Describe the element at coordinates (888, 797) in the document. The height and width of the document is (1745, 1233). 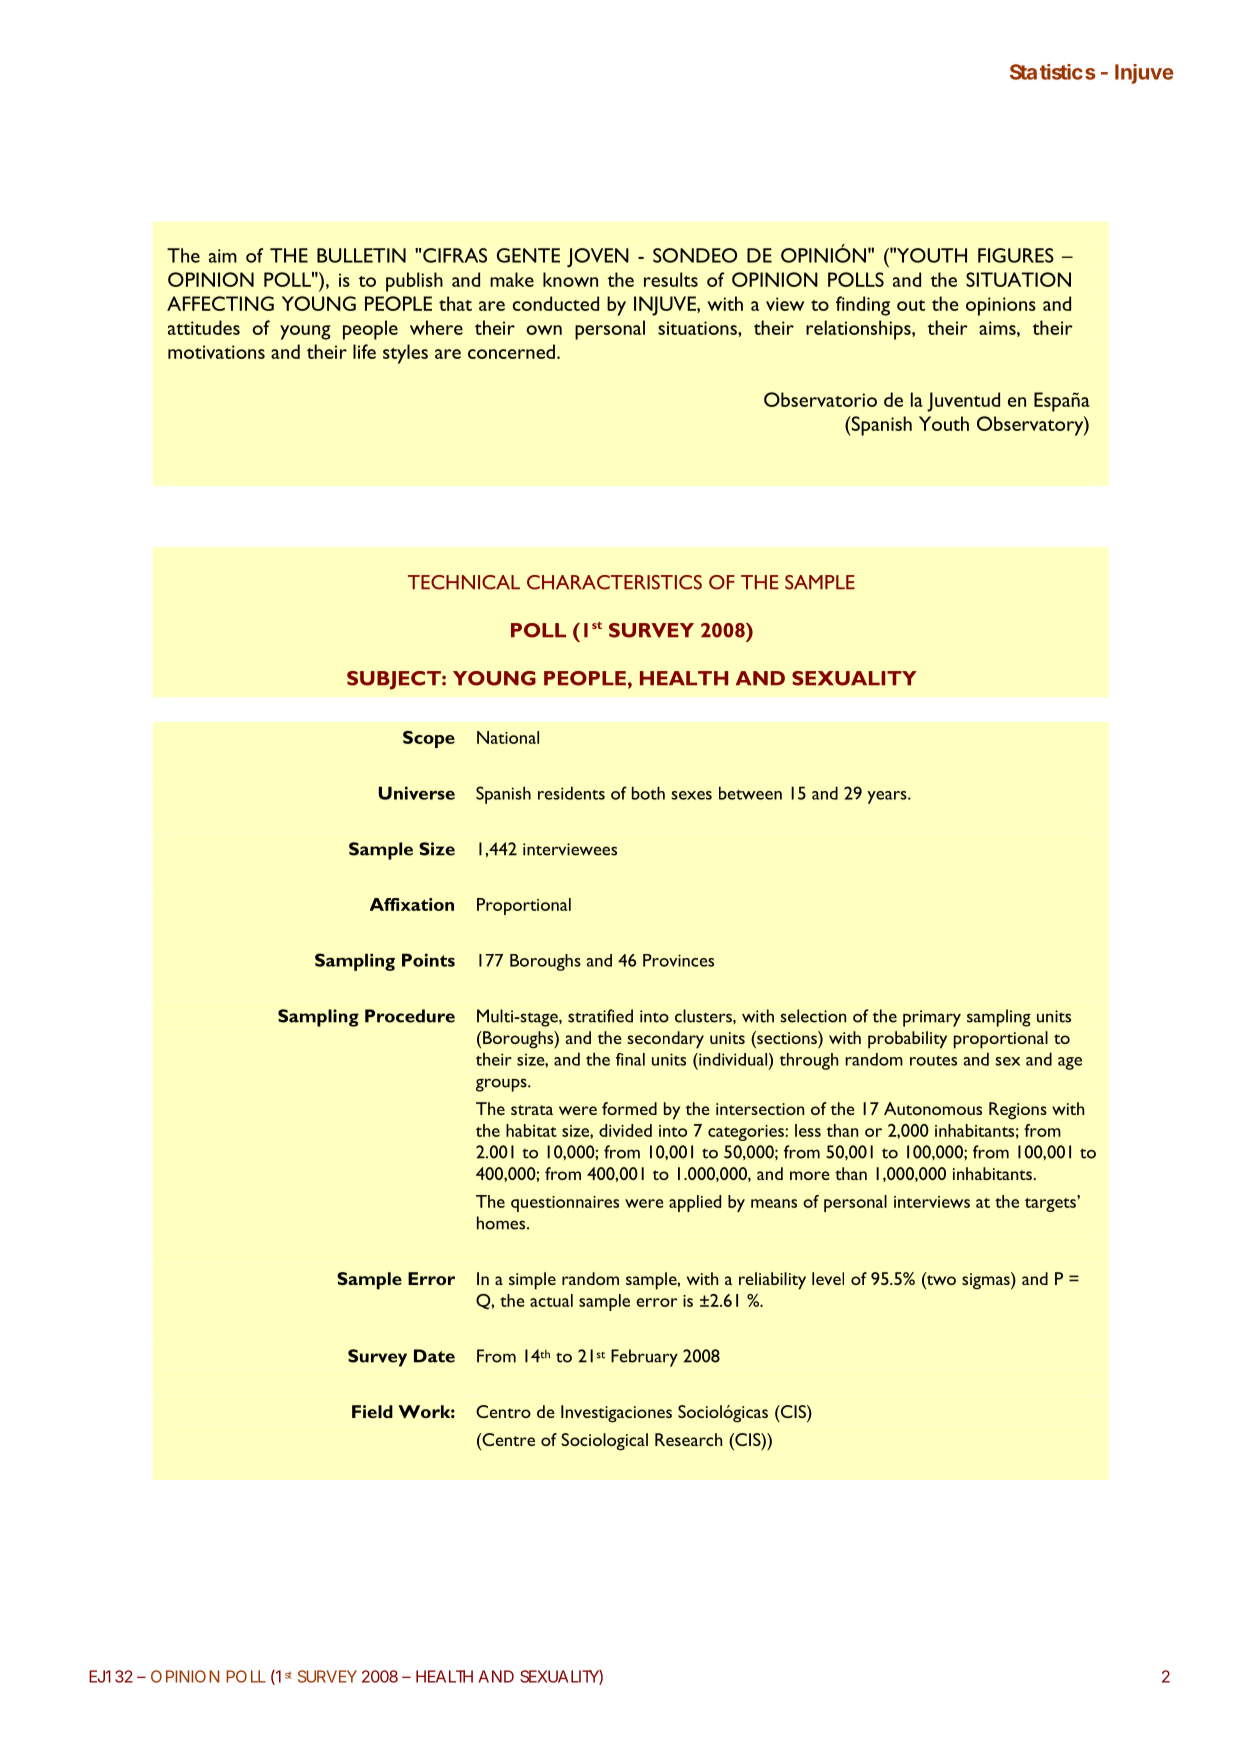
I see `years` at that location.
